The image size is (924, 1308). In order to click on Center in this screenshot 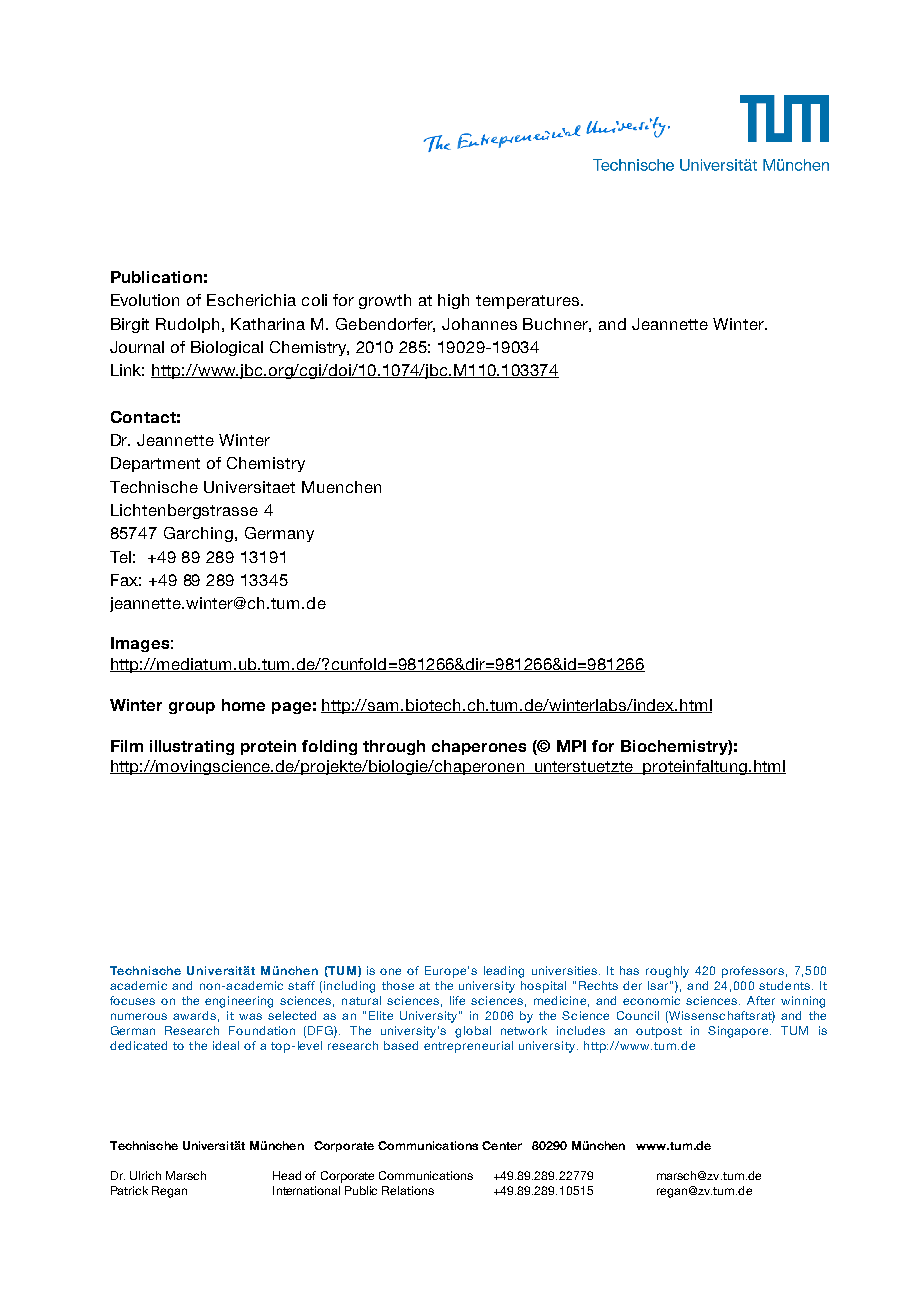, I will do `click(502, 1145)`.
